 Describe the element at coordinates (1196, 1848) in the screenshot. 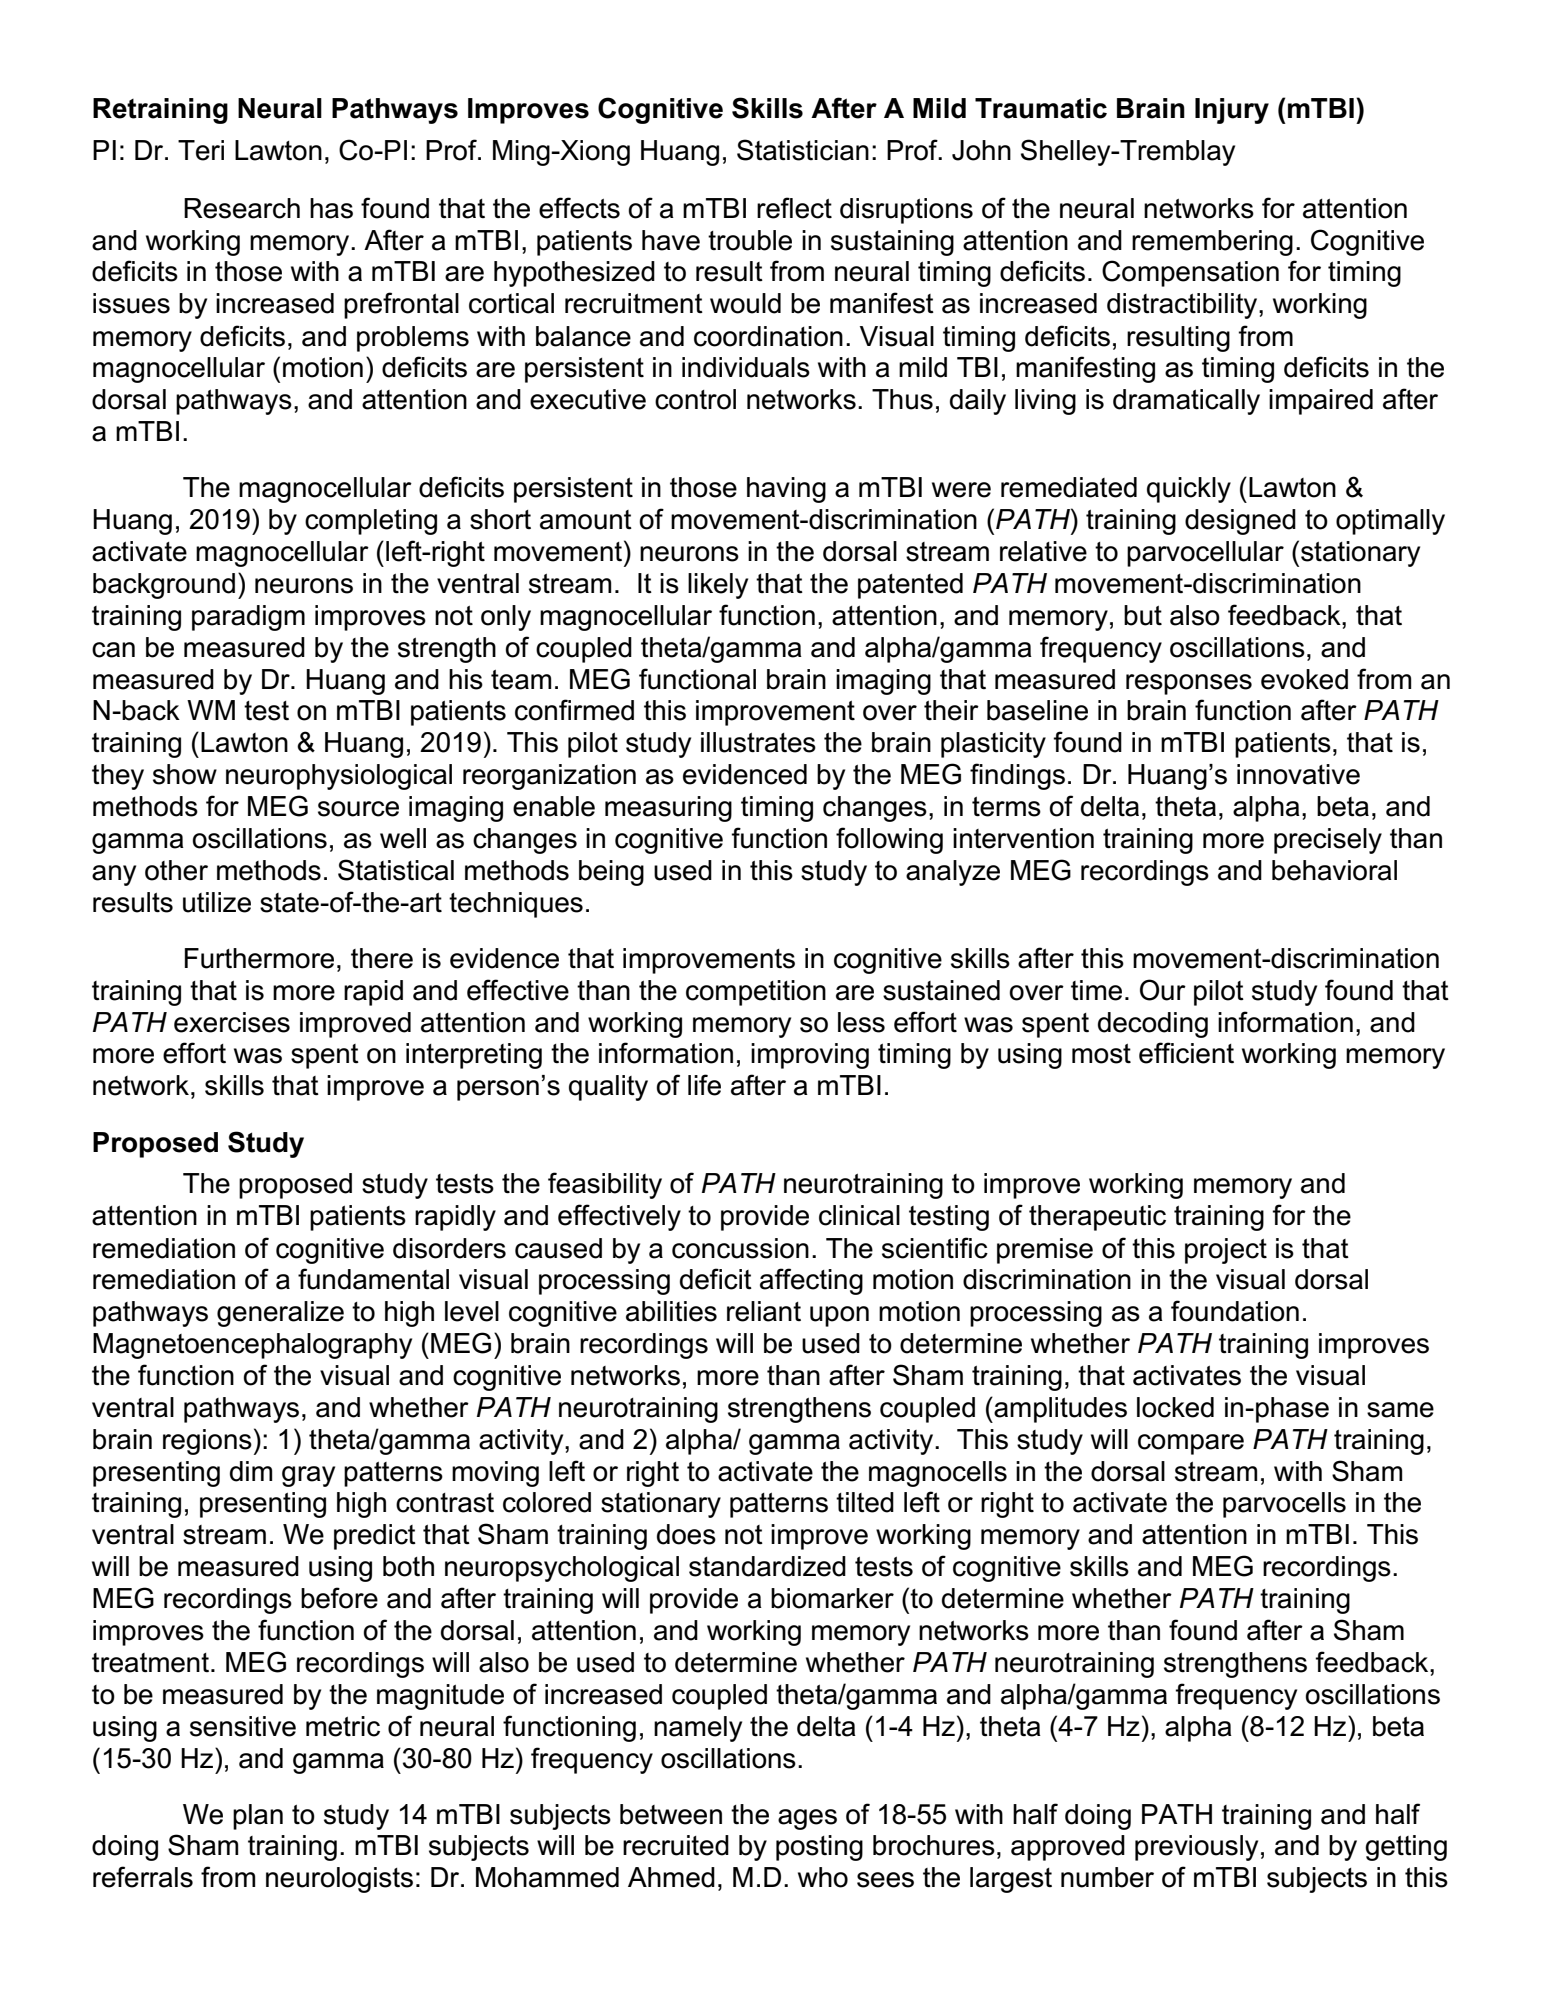

I see `previously` at that location.
